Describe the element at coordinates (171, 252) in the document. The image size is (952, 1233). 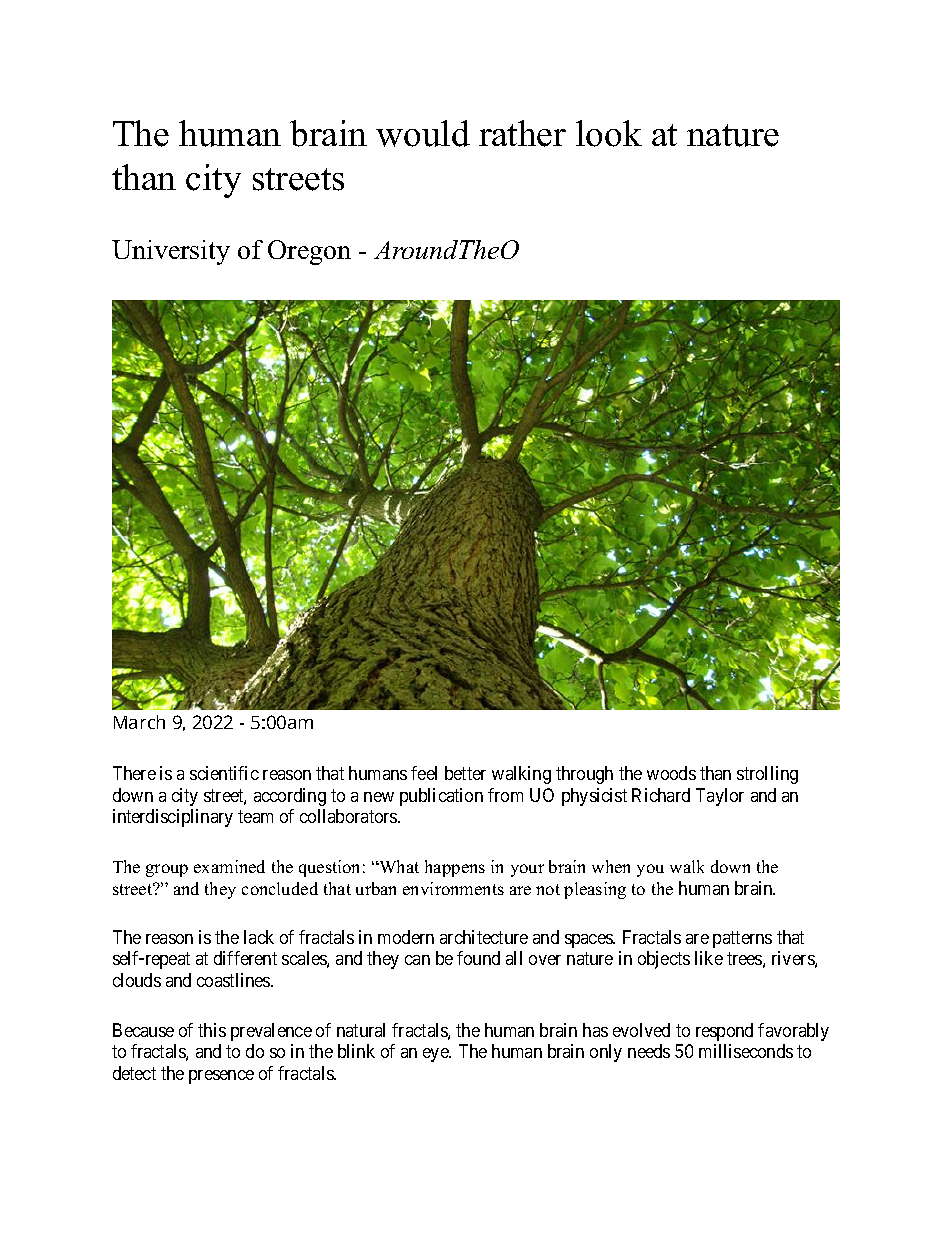
I see `University` at that location.
